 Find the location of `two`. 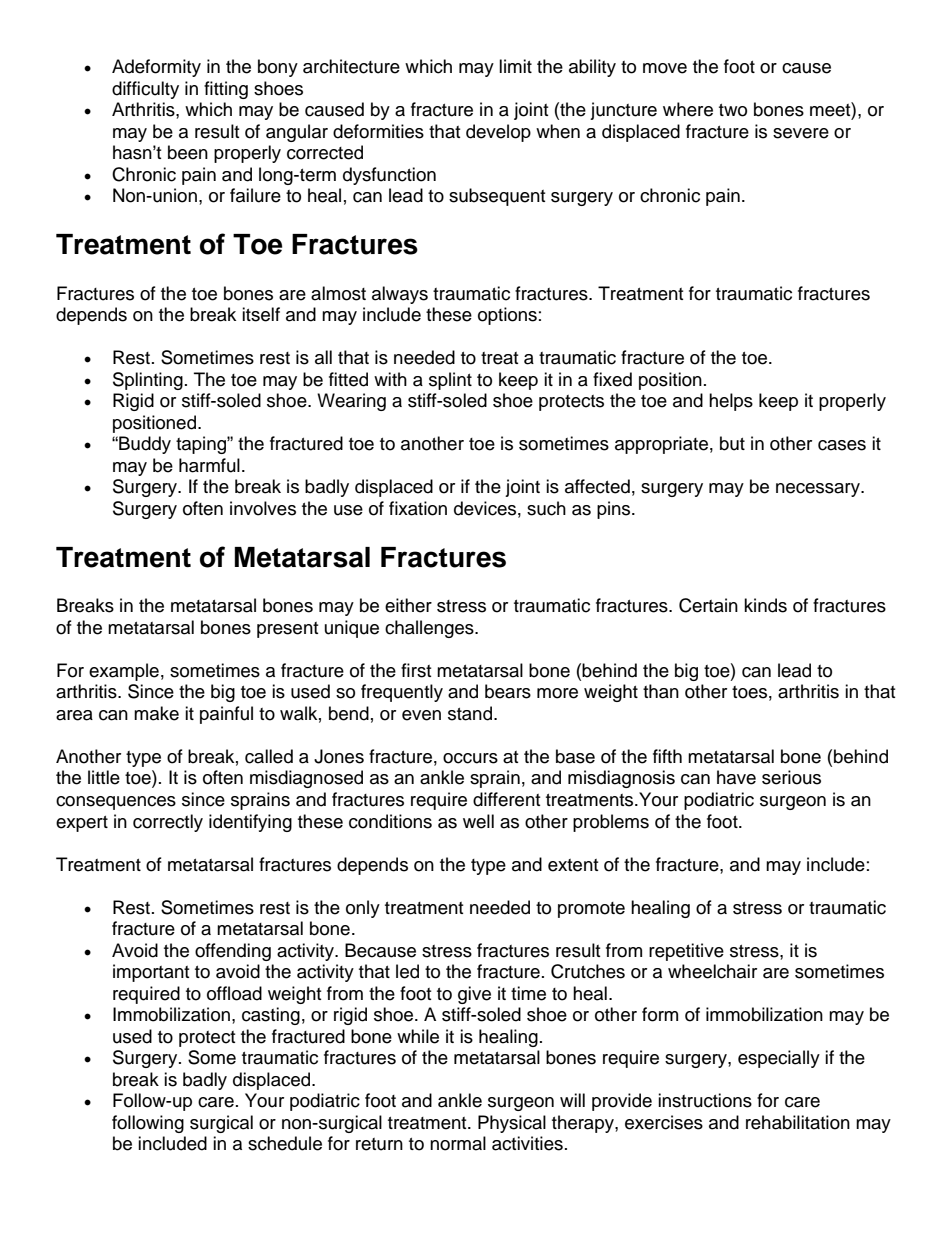

two is located at coordinates (733, 110).
